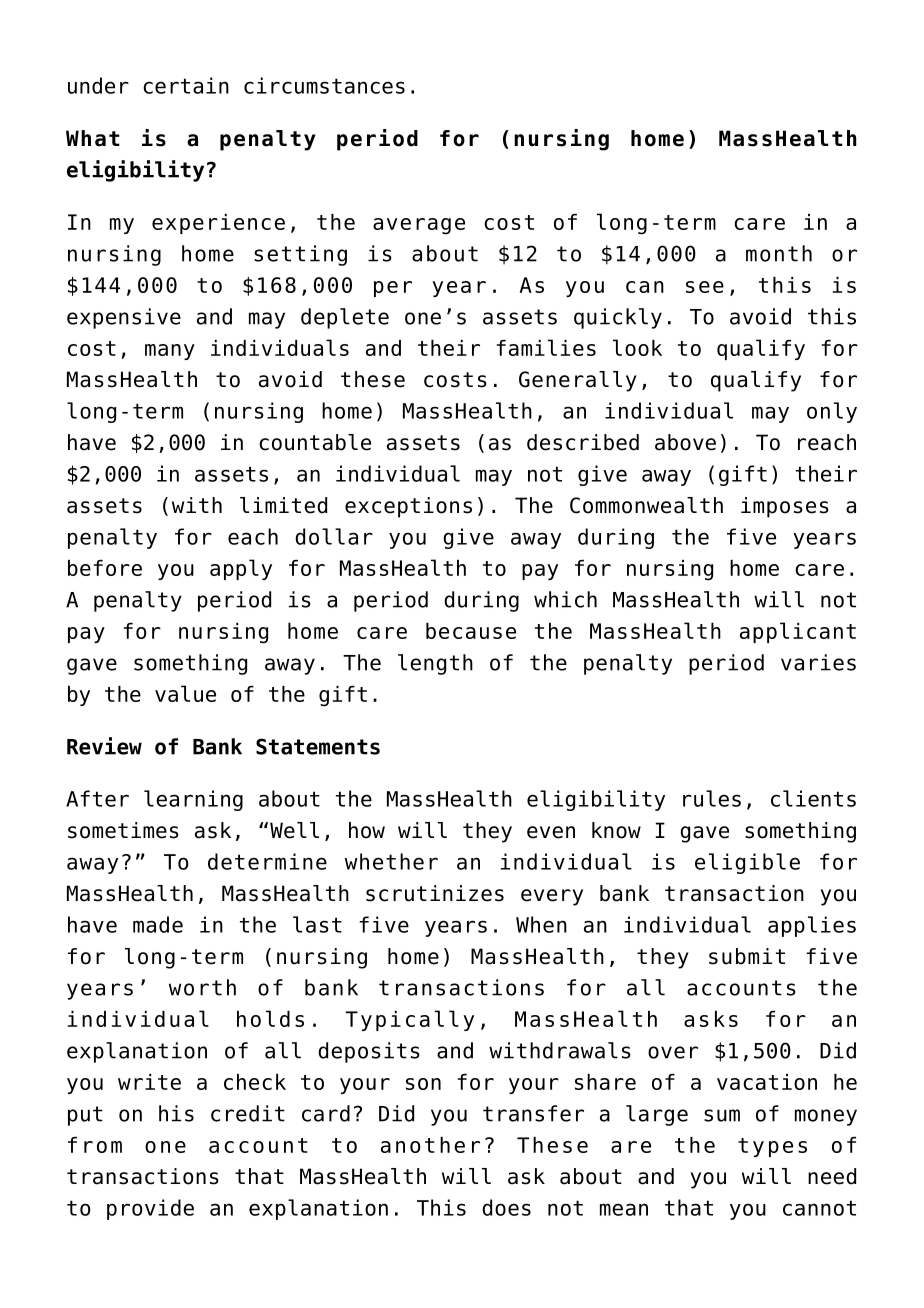 The image size is (924, 1308). What do you see at coordinates (772, 1147) in the screenshot?
I see `types` at bounding box center [772, 1147].
